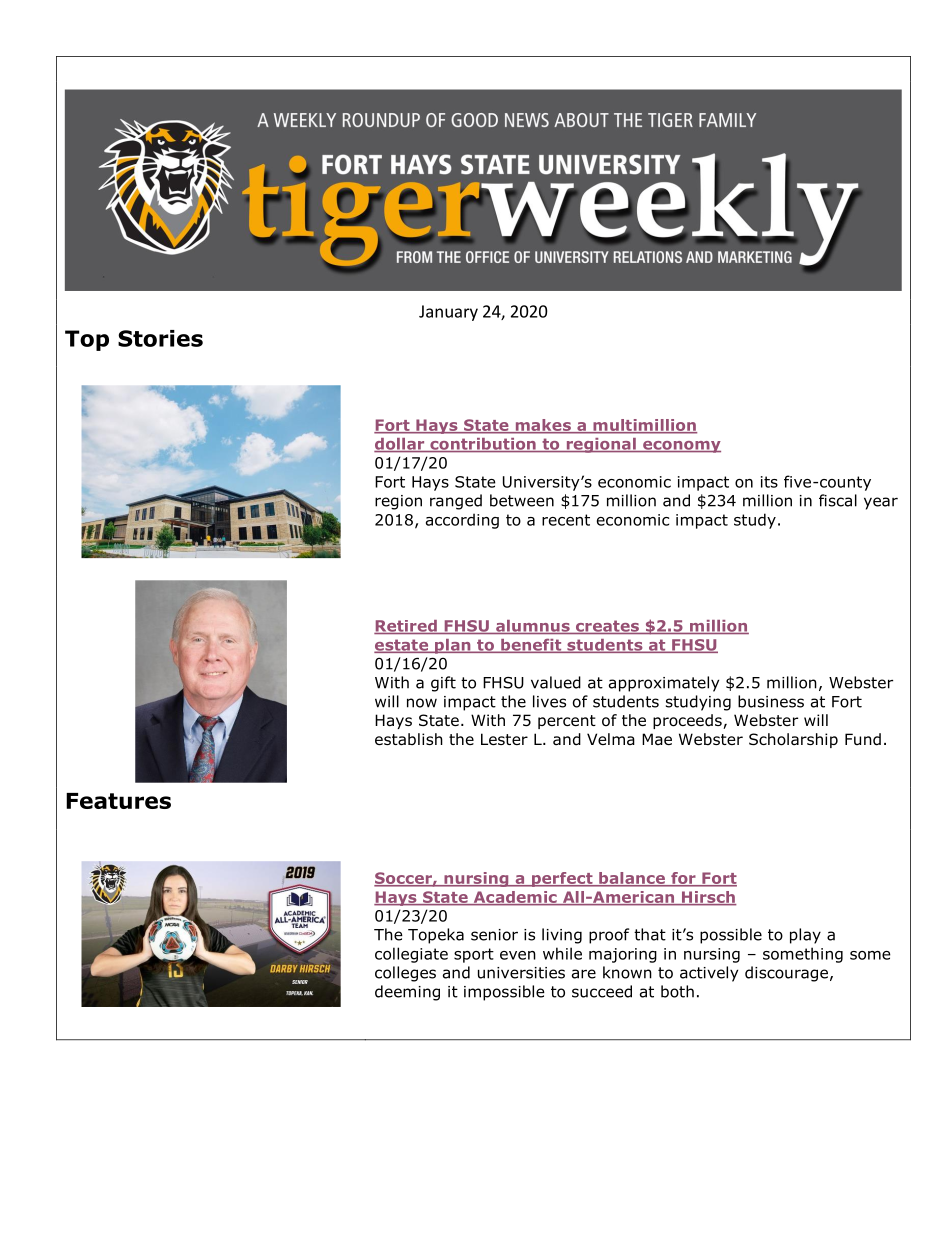 This document has width=952, height=1233. I want to click on Stories, so click(160, 338).
